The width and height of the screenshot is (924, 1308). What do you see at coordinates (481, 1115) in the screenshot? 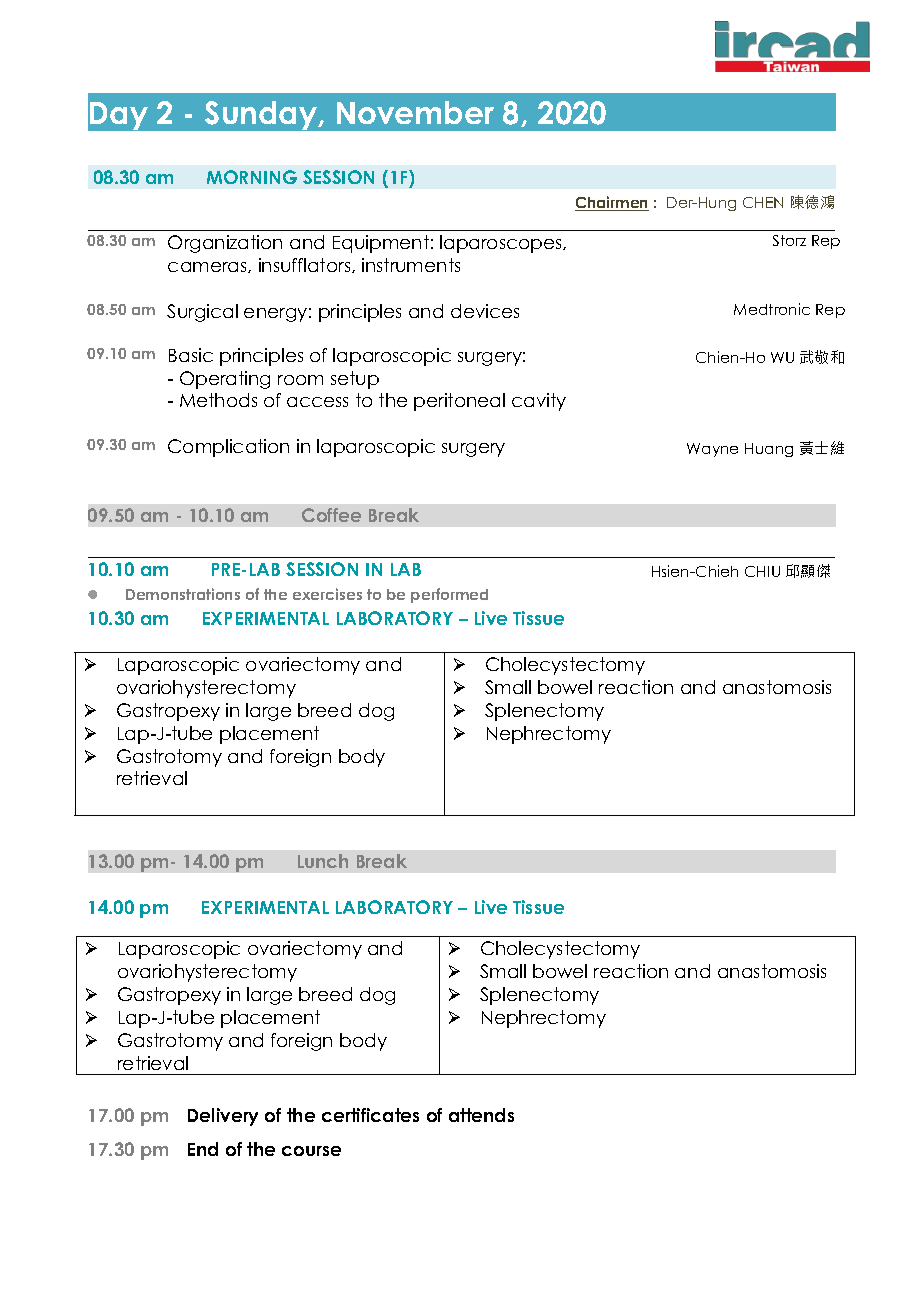
I see `attends` at bounding box center [481, 1115].
